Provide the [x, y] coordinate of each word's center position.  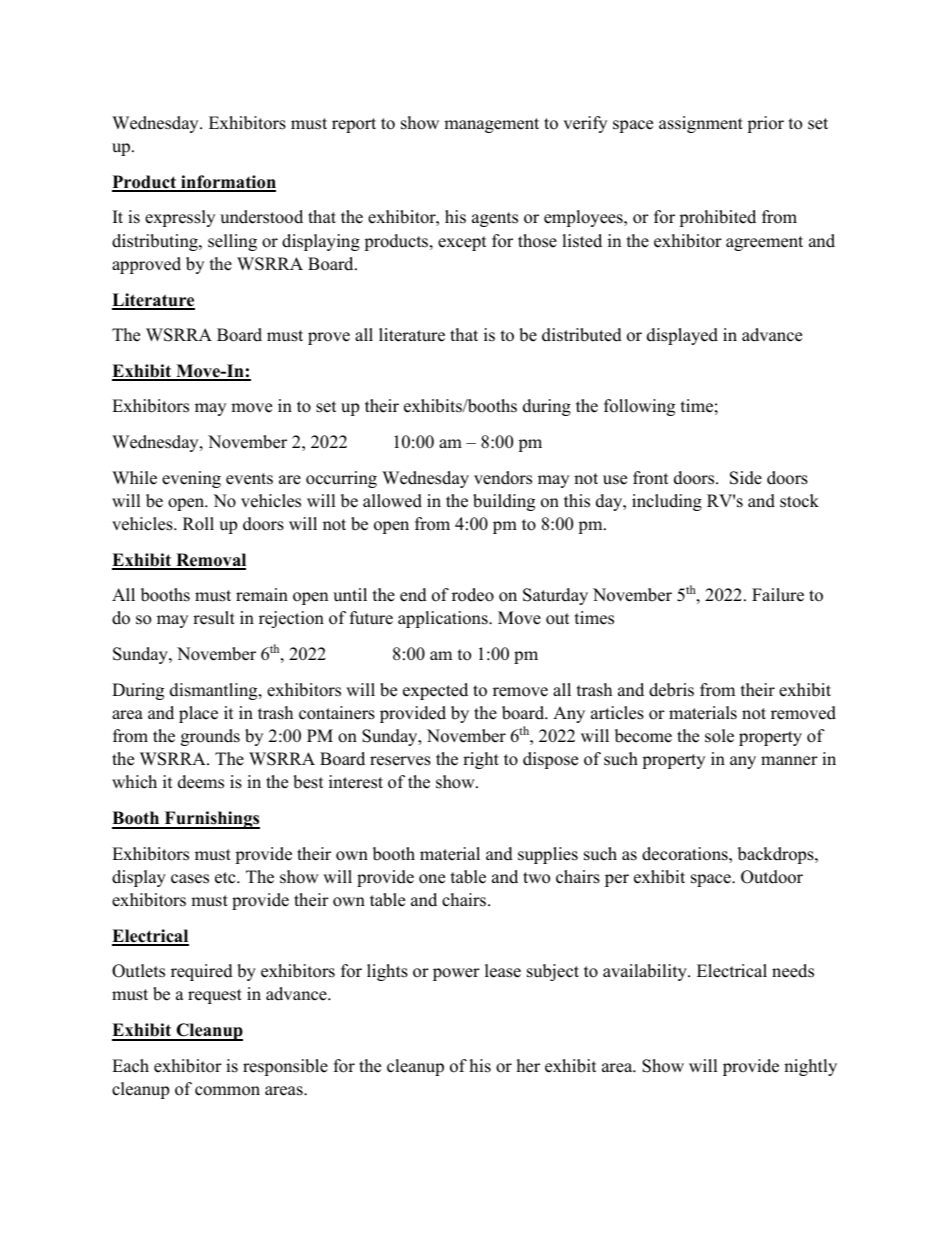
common [227, 1091]
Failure [778, 595]
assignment [701, 124]
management [491, 125]
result [214, 618]
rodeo [473, 595]
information [227, 183]
